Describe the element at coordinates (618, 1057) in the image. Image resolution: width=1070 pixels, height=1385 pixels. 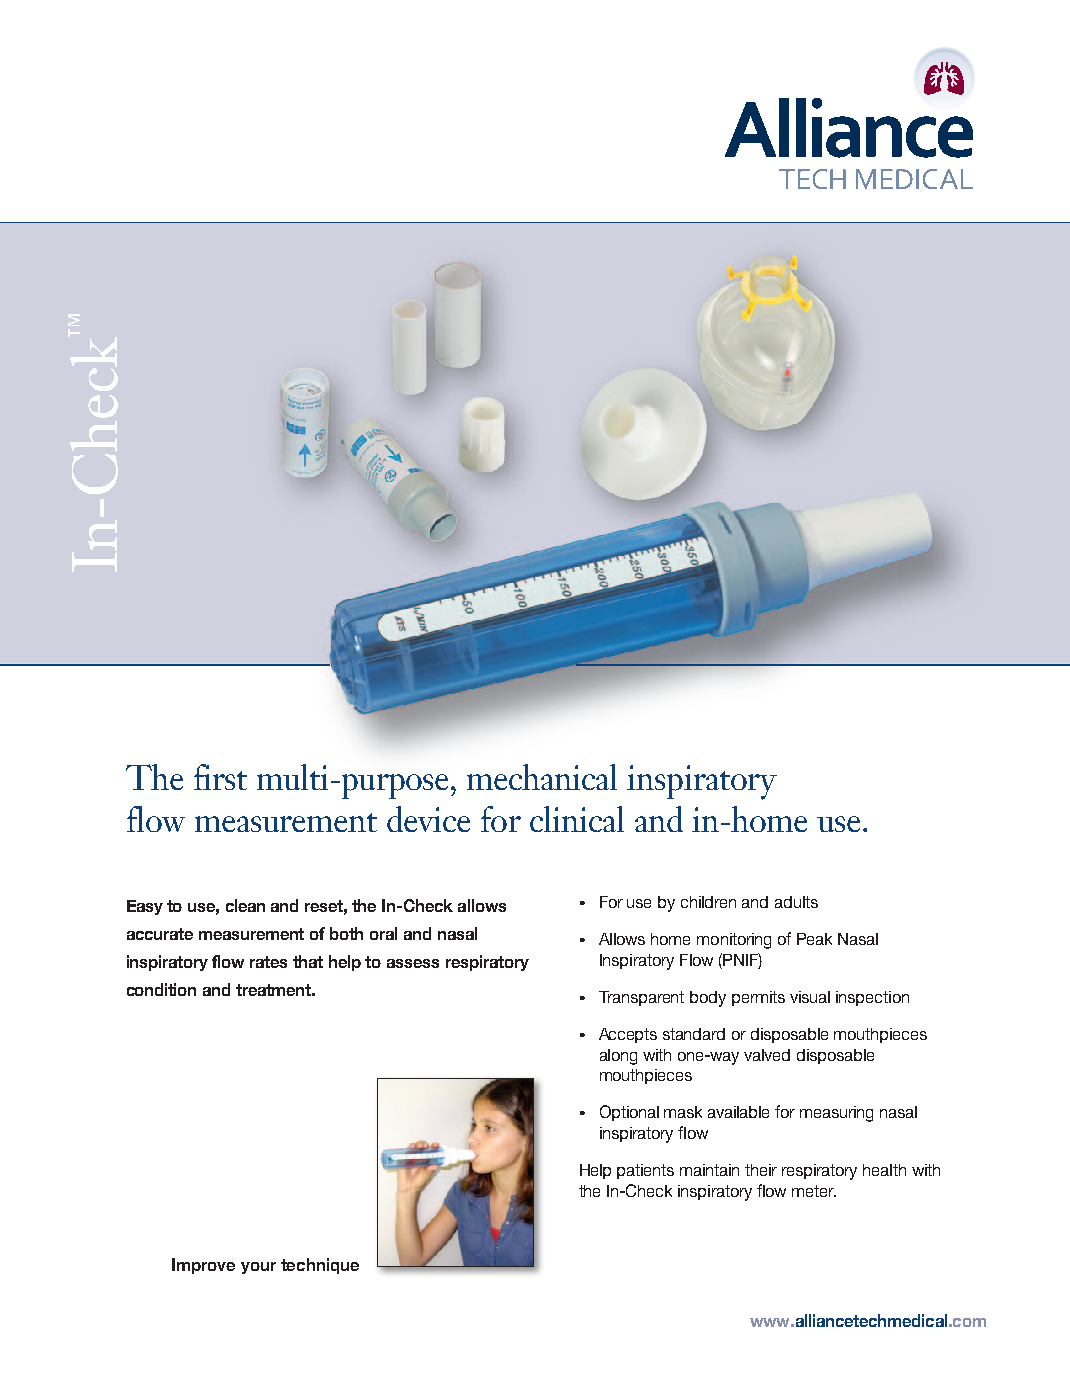
I see `along` at that location.
